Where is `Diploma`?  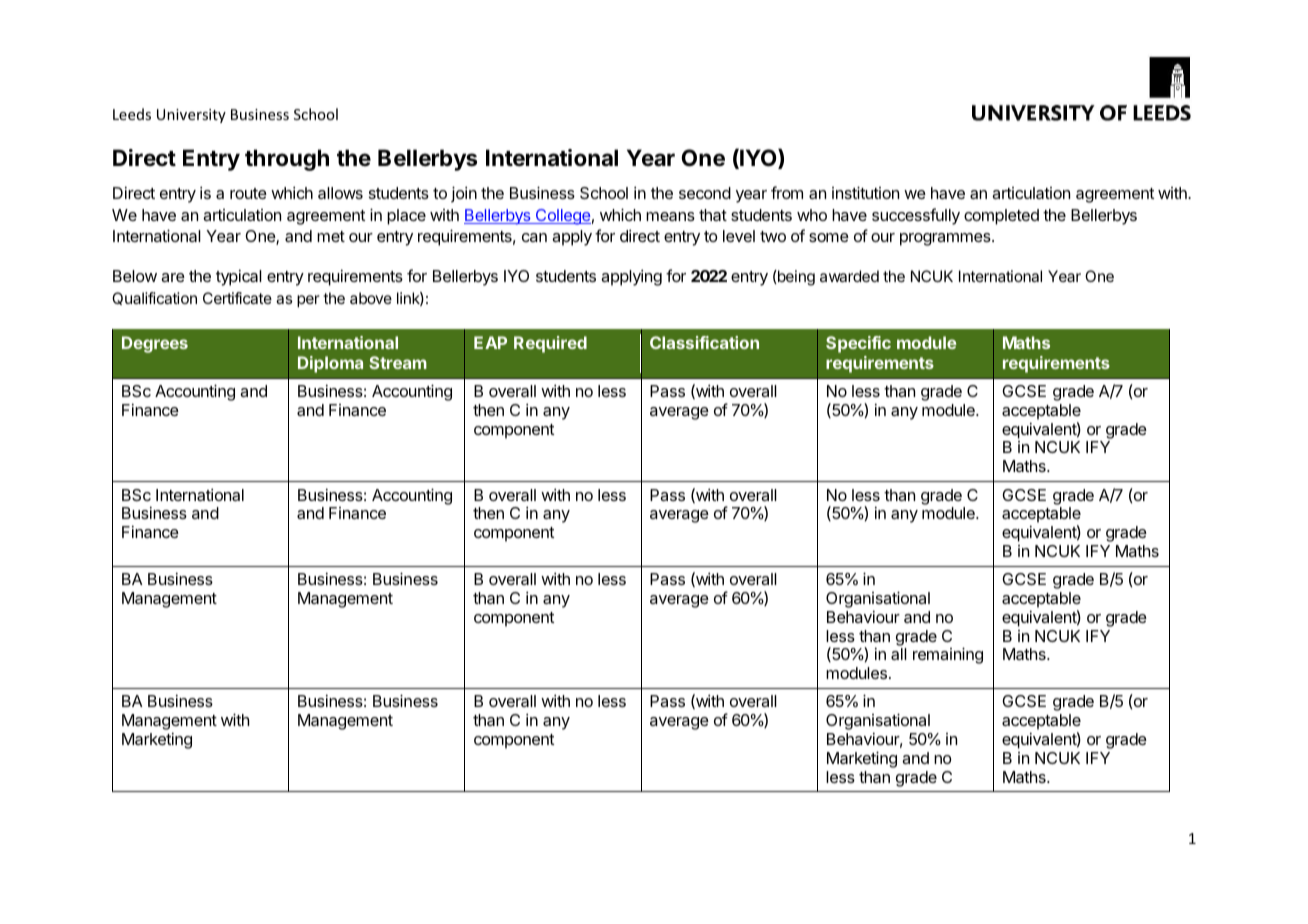 Diploma is located at coordinates (330, 364).
